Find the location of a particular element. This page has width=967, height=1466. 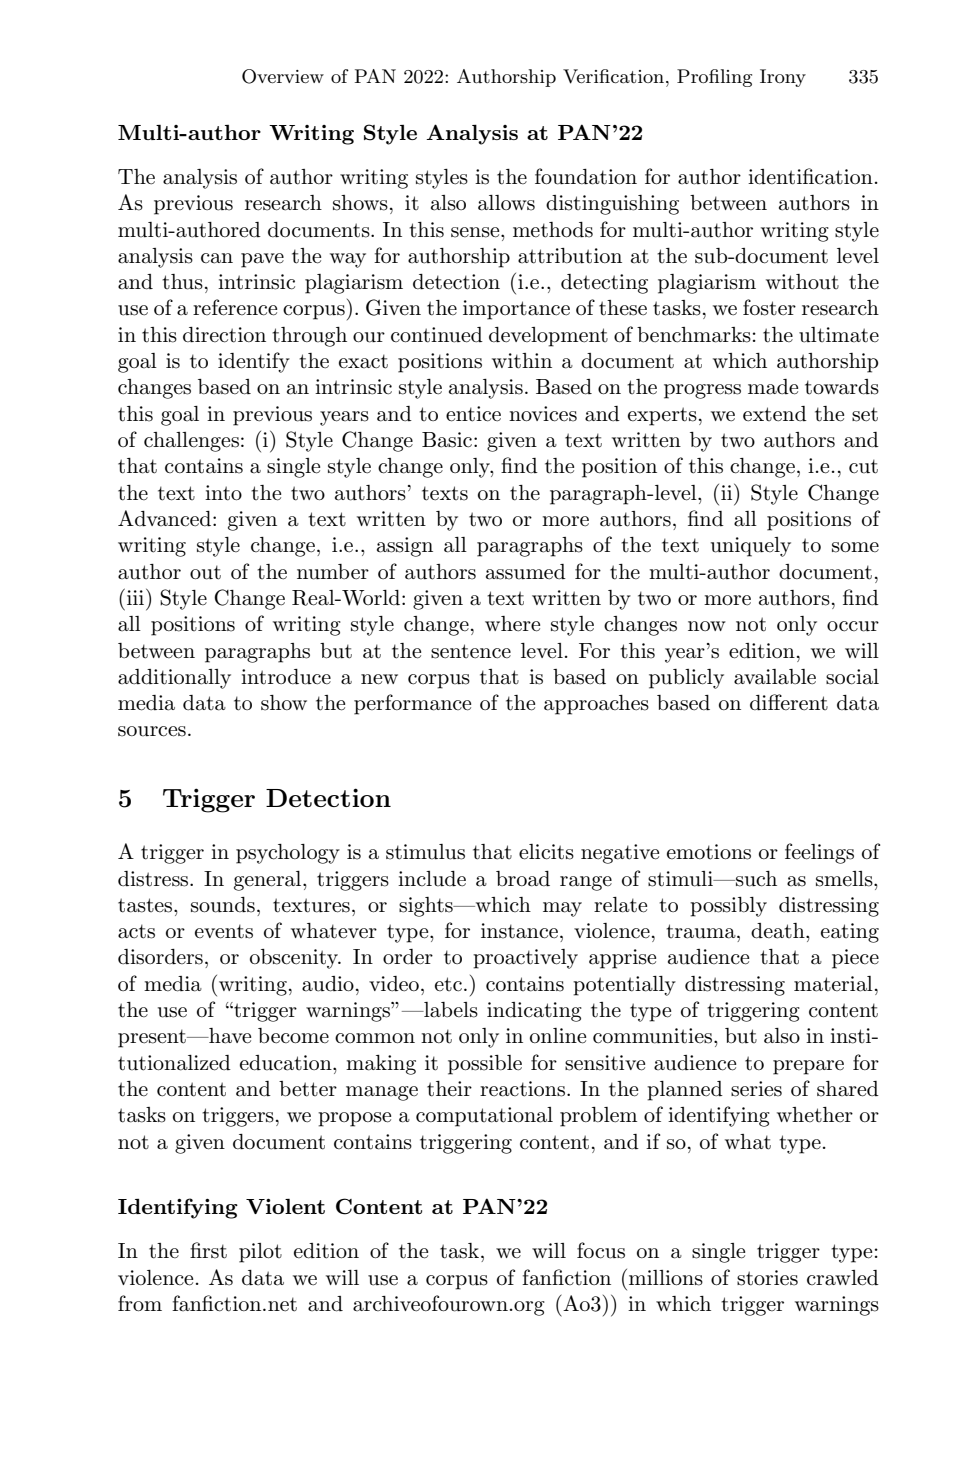

uniquely is located at coordinates (751, 547).
